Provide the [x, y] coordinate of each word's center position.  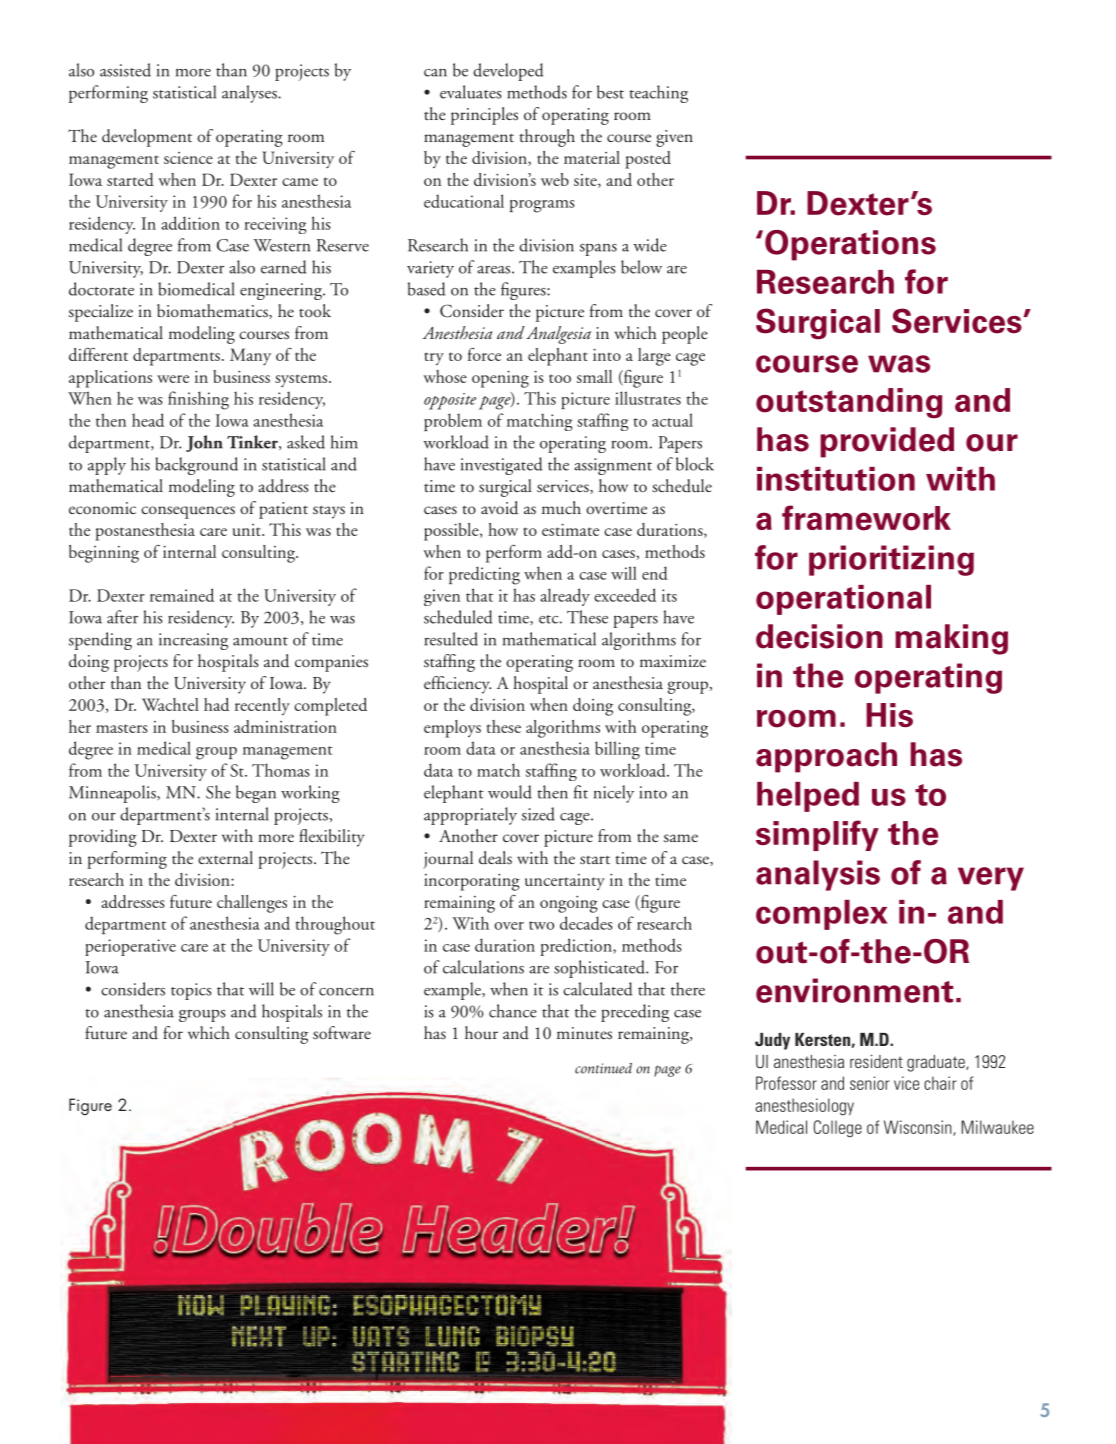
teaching [658, 94]
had [216, 704]
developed [508, 72]
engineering [282, 291]
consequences [188, 512]
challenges [252, 904]
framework [866, 518]
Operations [850, 245]
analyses [250, 94]
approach [826, 757]
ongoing [569, 904]
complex [821, 915]
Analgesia [558, 335]
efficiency [457, 685]
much [561, 508]
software [342, 1033]
